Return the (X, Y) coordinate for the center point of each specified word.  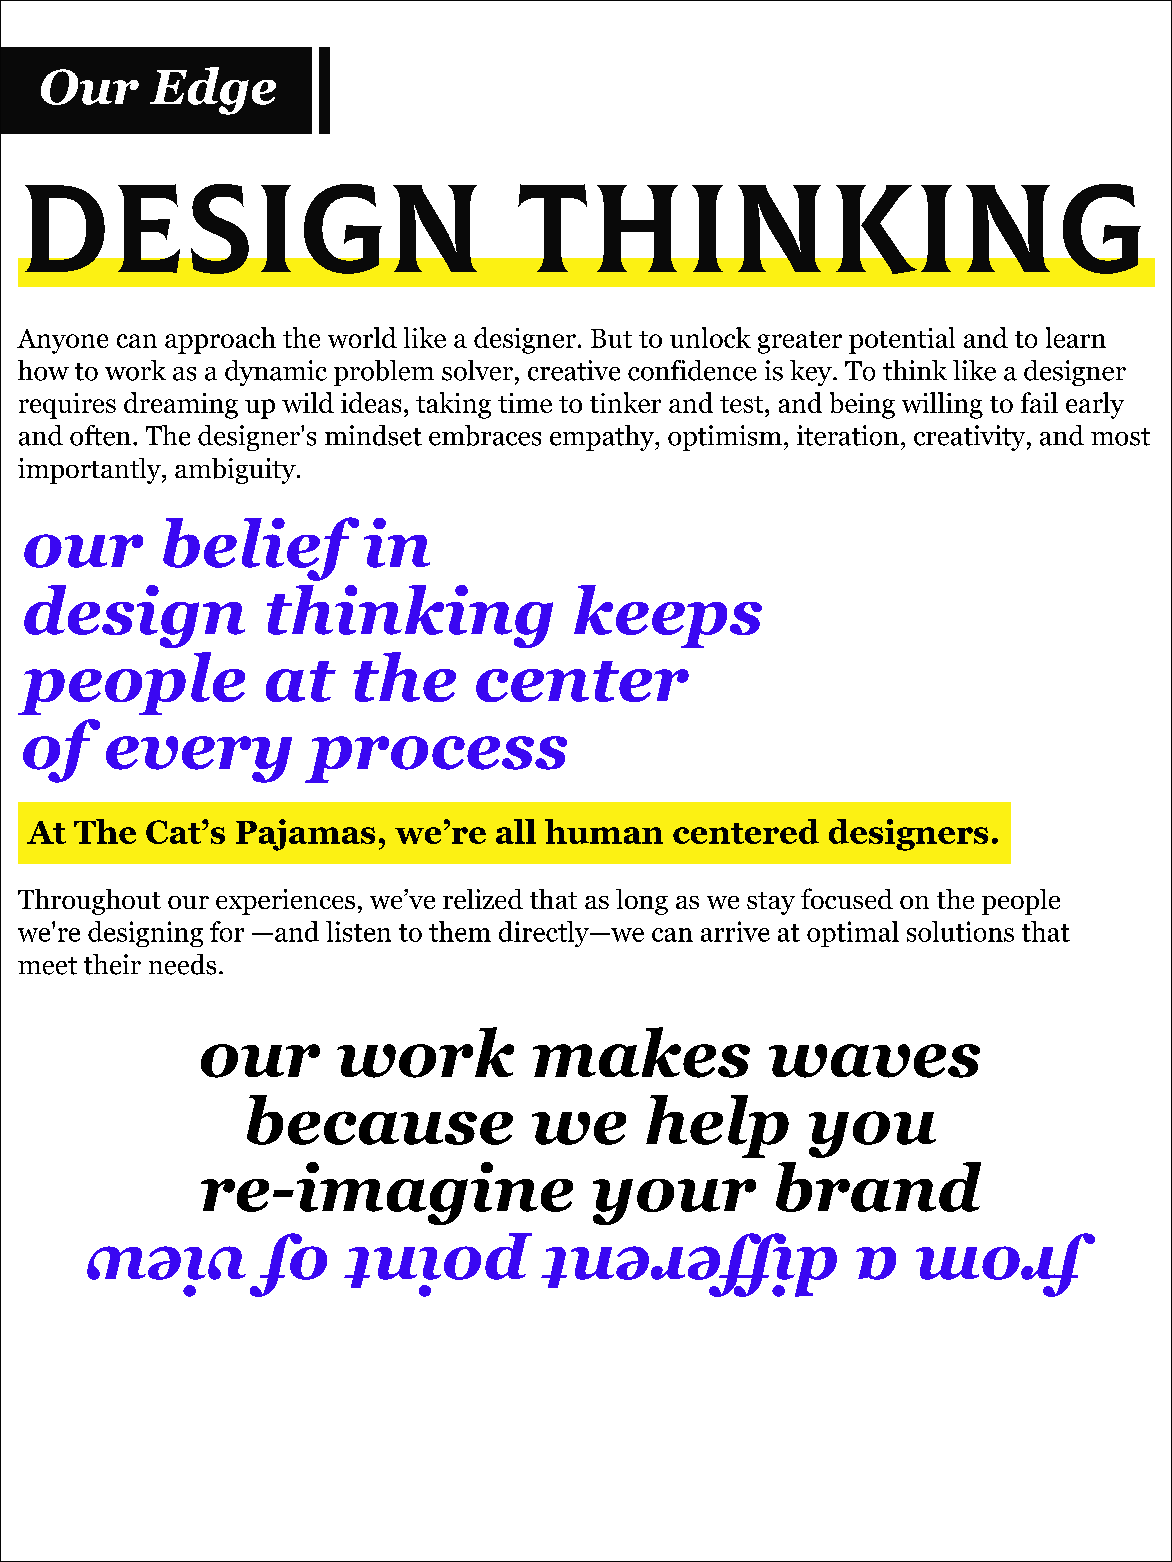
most (1120, 437)
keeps (668, 616)
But (611, 338)
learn (1076, 337)
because (380, 1120)
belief (261, 549)
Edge (213, 91)
